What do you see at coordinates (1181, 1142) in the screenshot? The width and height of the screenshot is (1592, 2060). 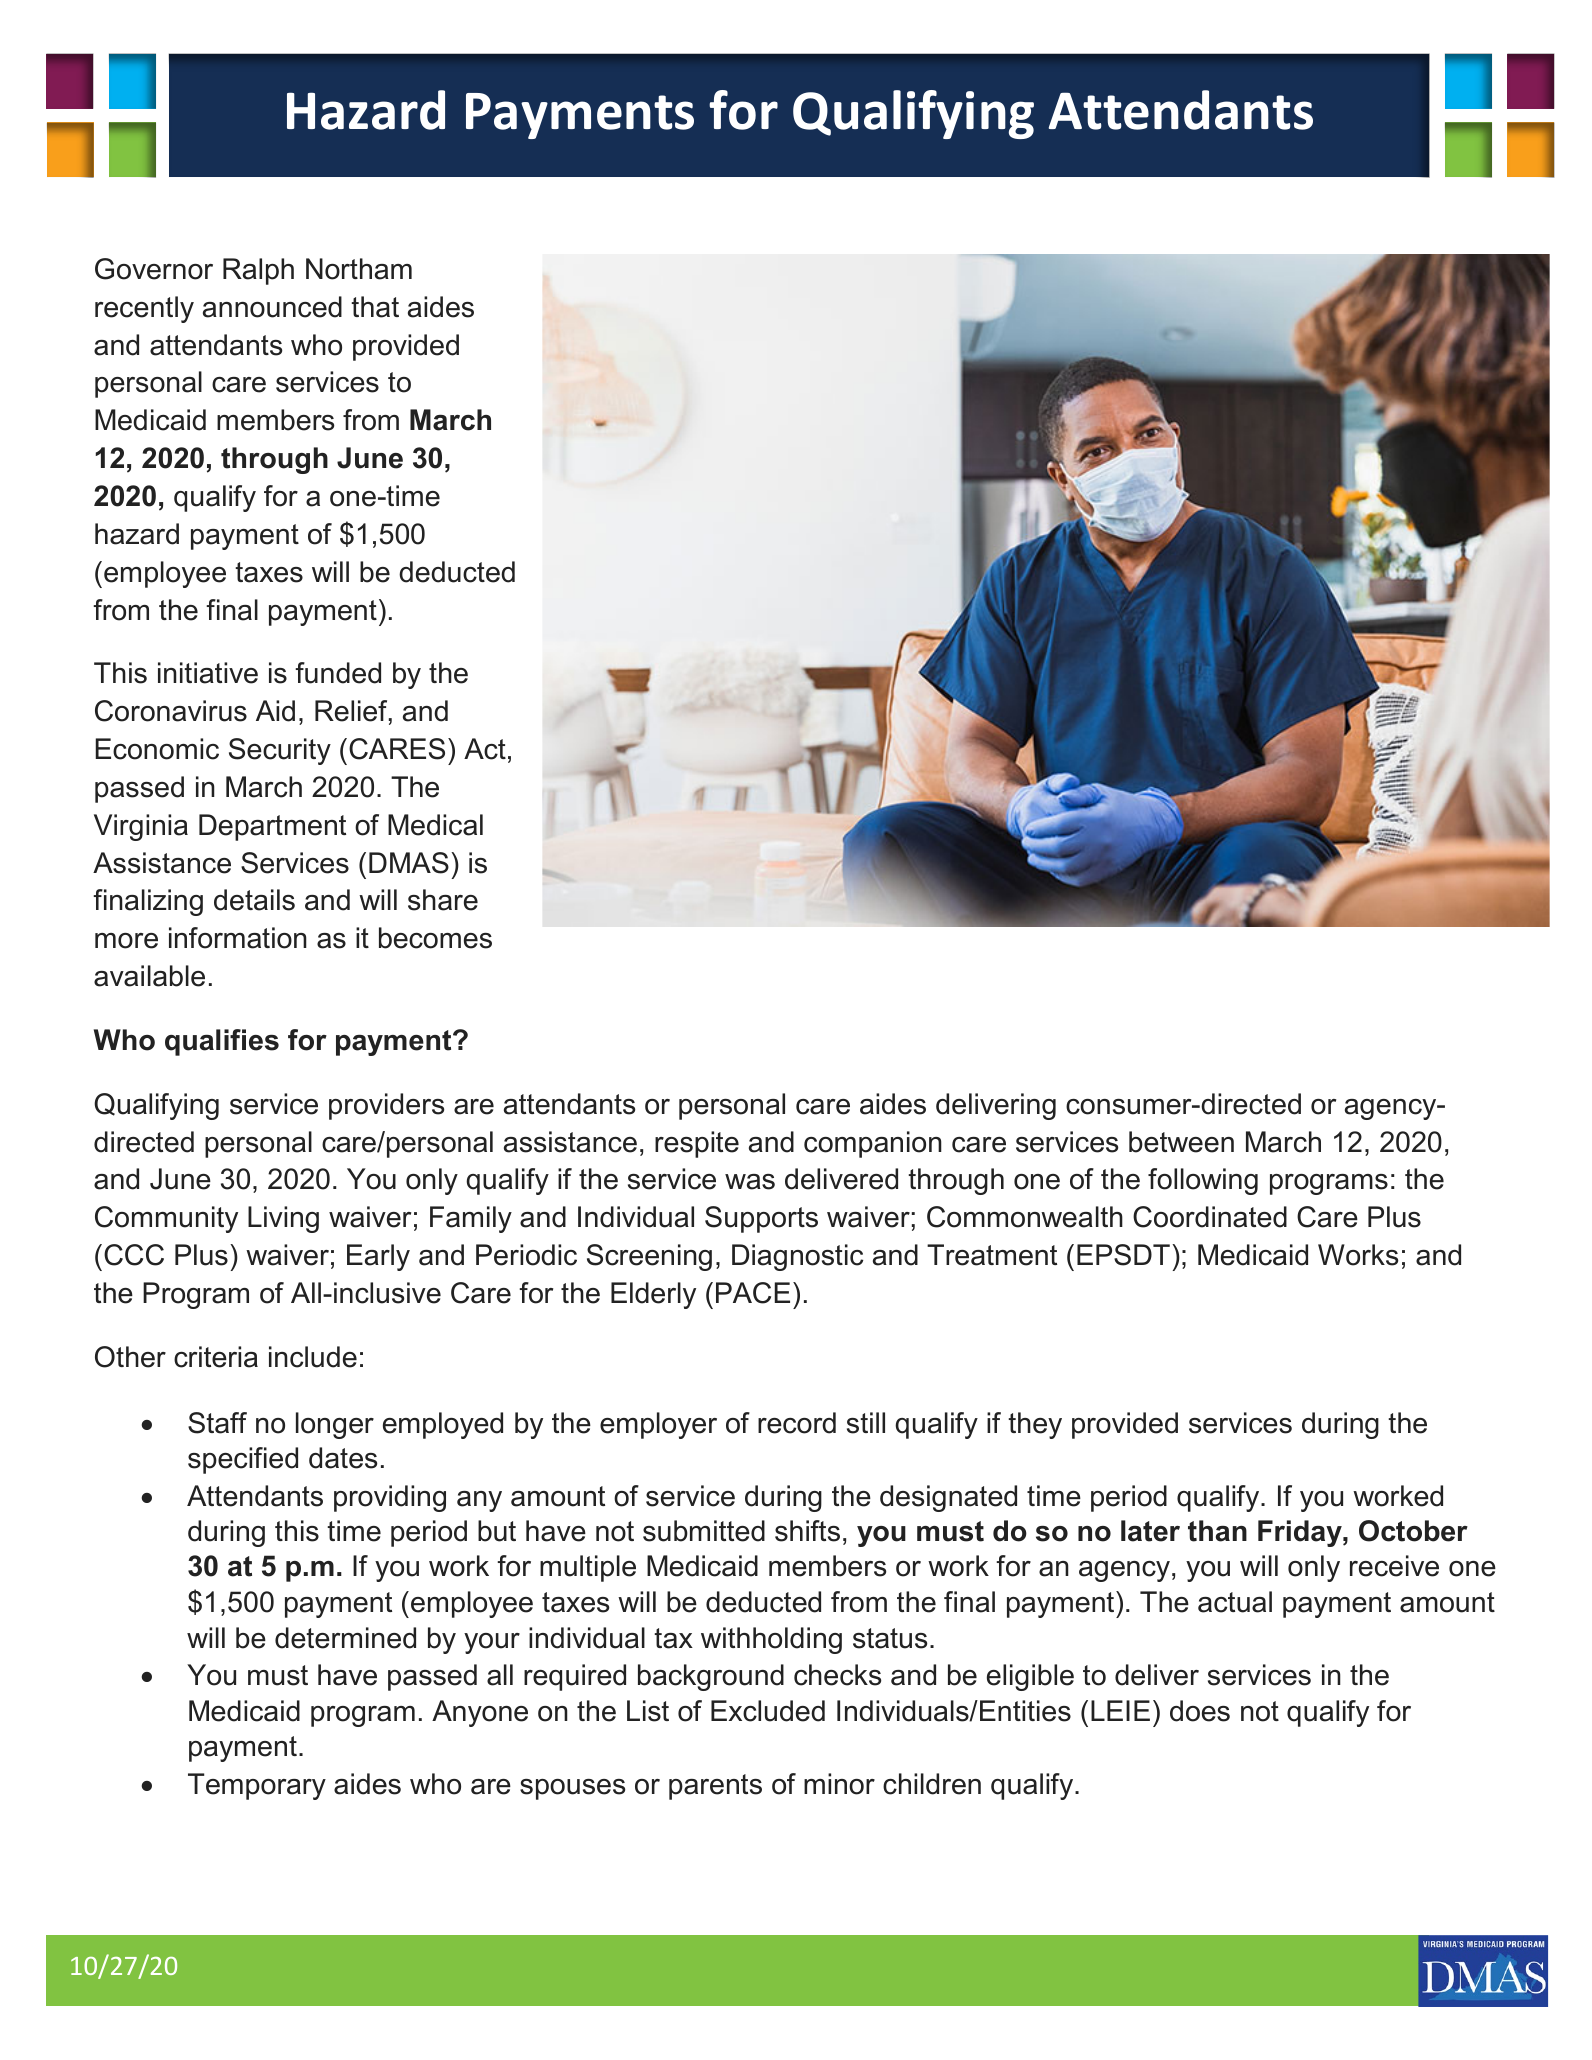 I see `between` at bounding box center [1181, 1142].
